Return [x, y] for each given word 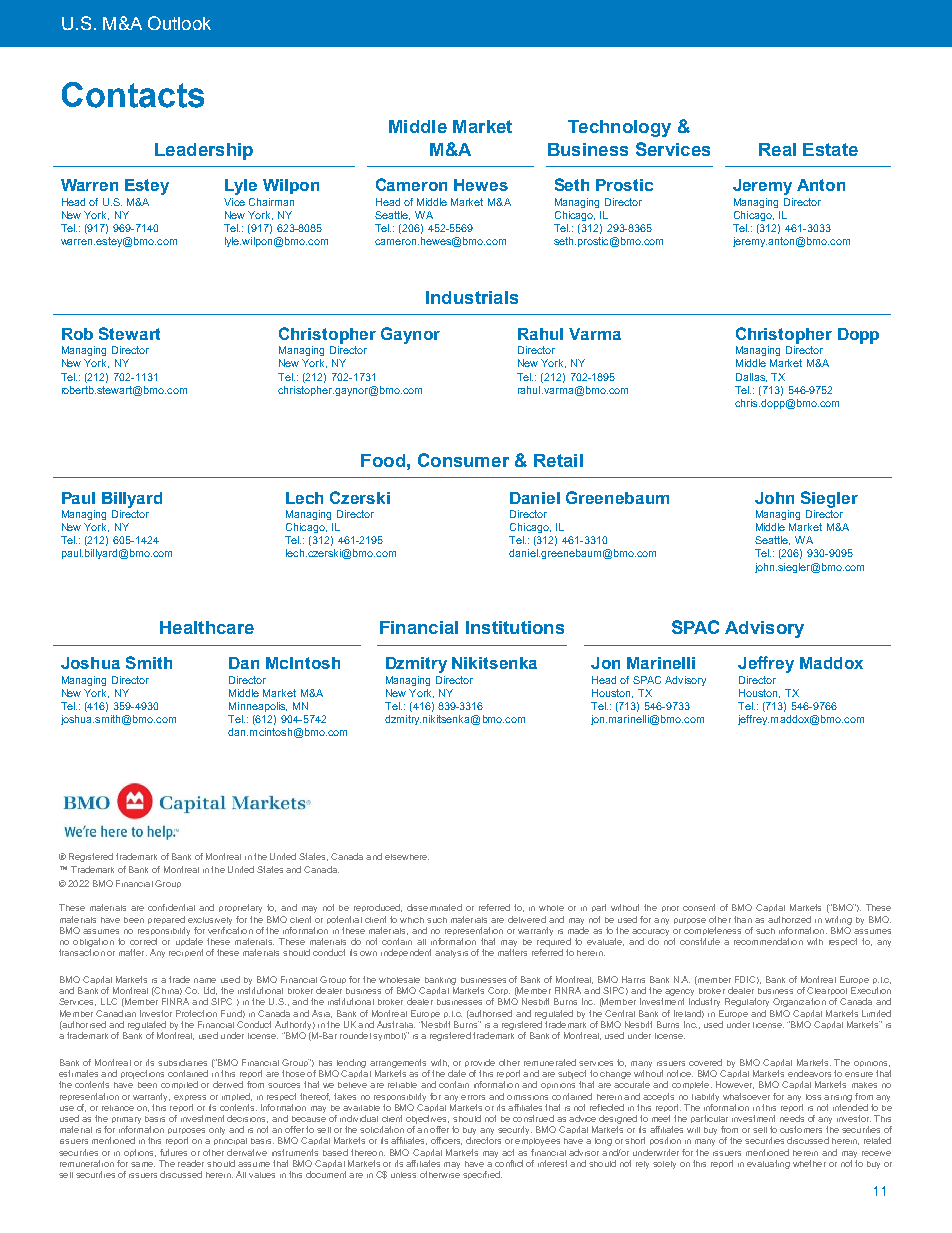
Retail [558, 460]
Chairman [271, 202]
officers [446, 1141]
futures [173, 1152]
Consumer [463, 460]
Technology [619, 128]
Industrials [472, 297]
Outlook [179, 23]
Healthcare [207, 627]
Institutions [515, 627]
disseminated [434, 907]
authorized [789, 919]
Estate [830, 149]
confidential [171, 907]
